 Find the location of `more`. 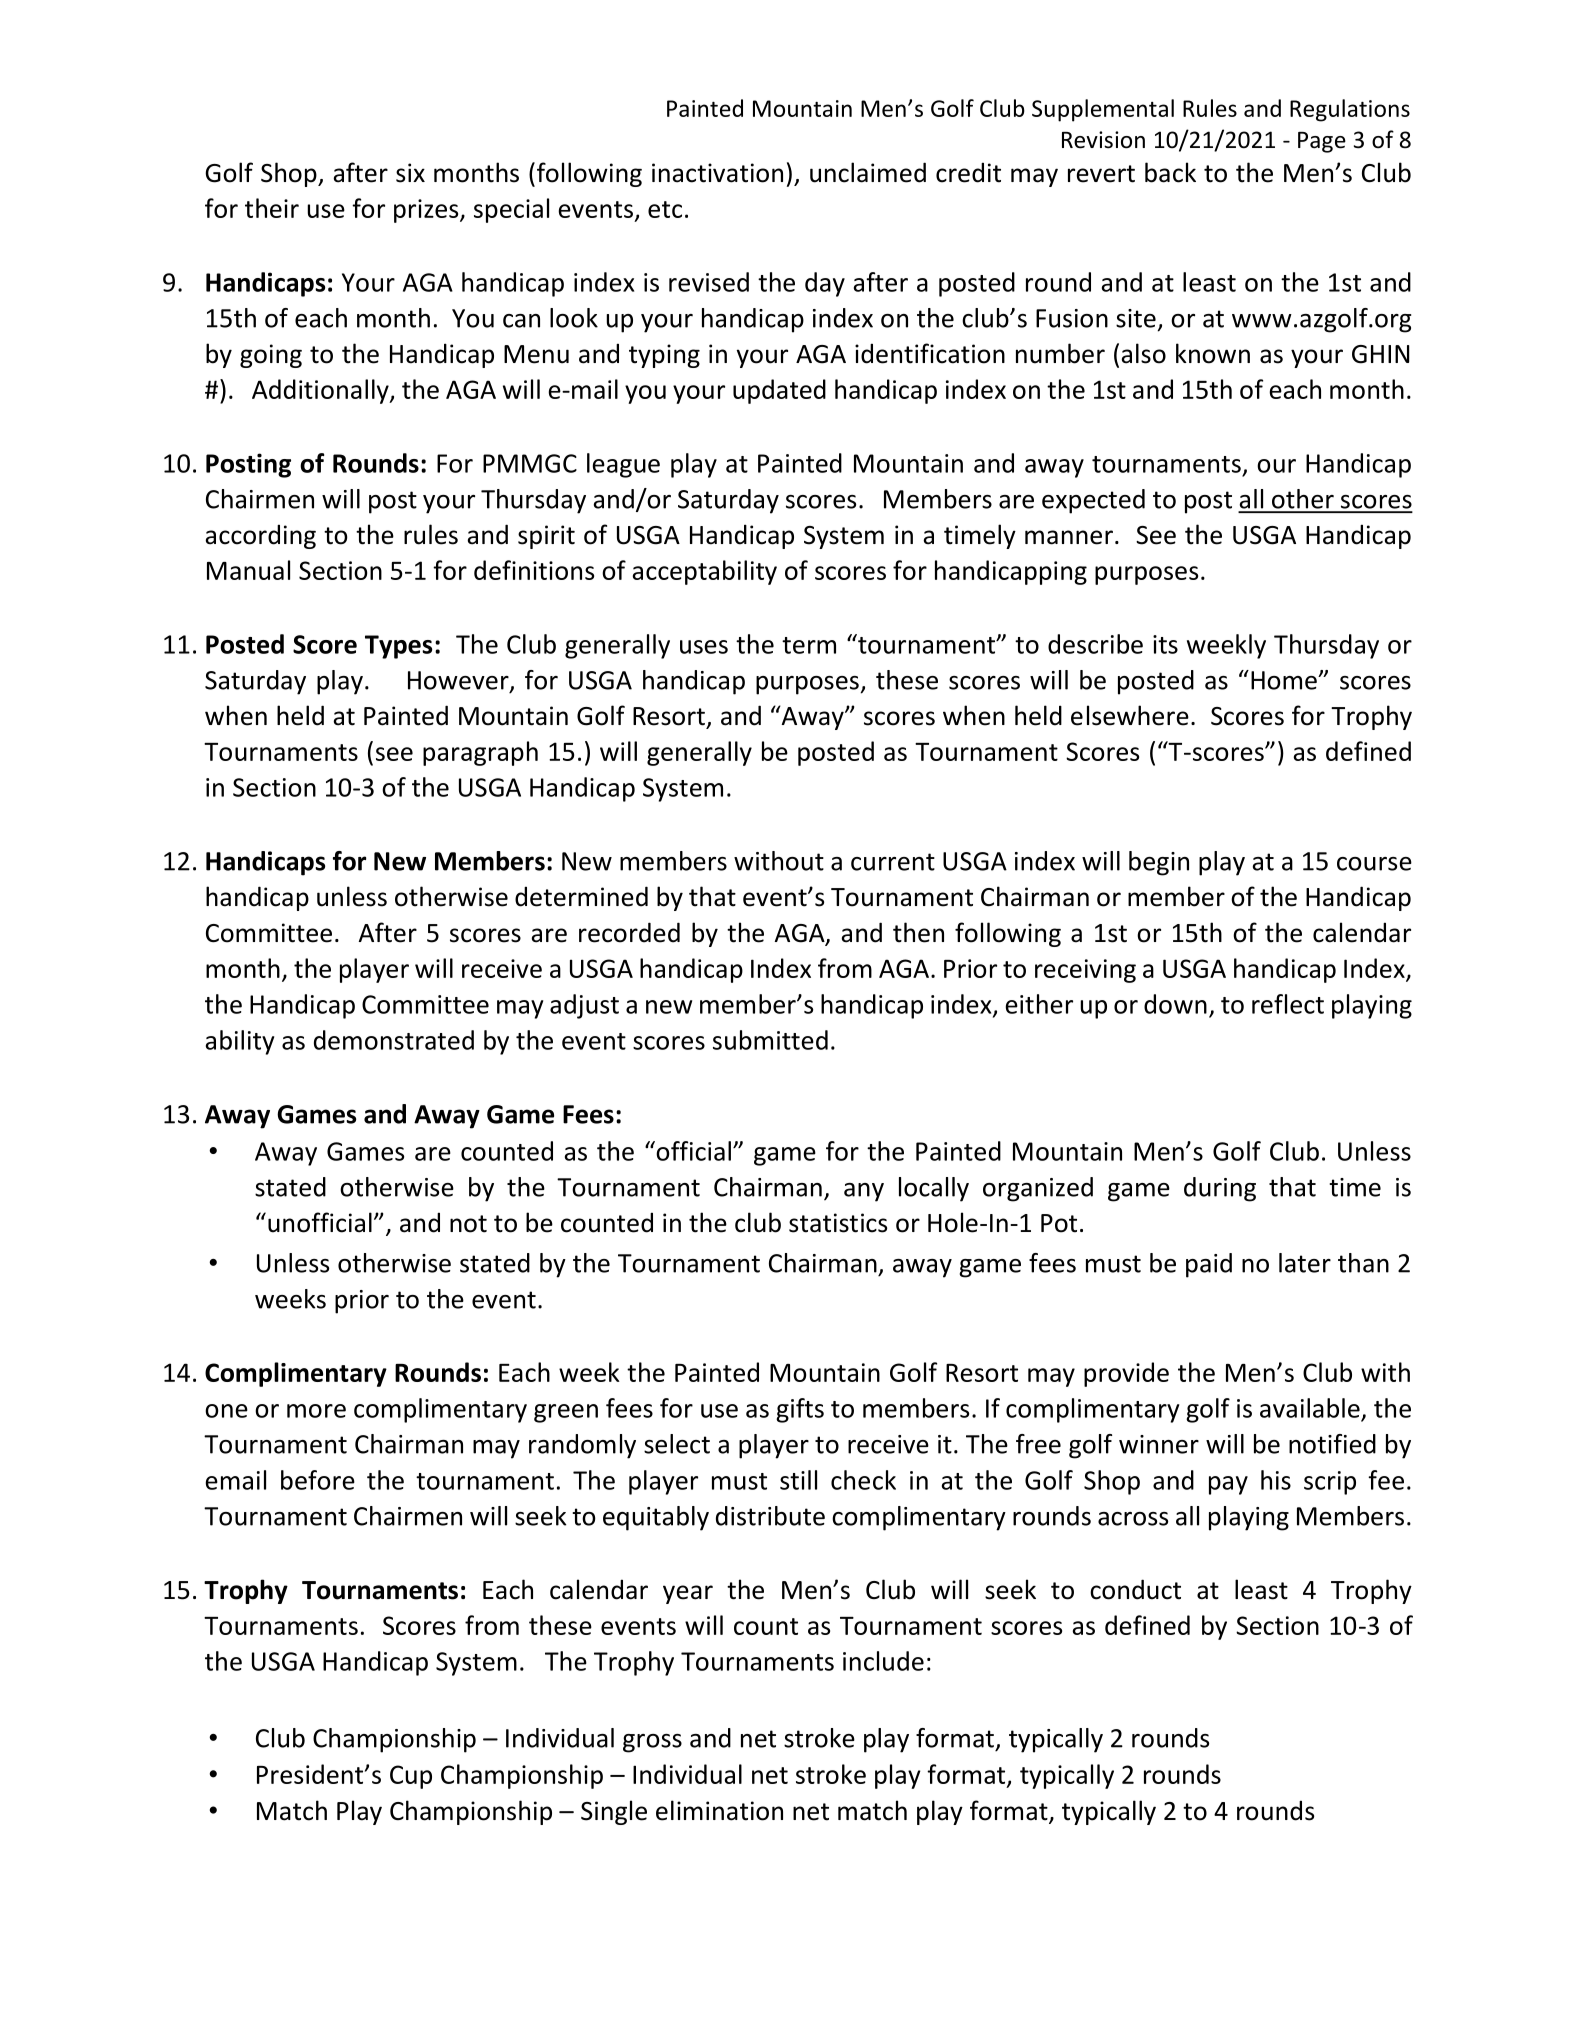

more is located at coordinates (316, 1411).
